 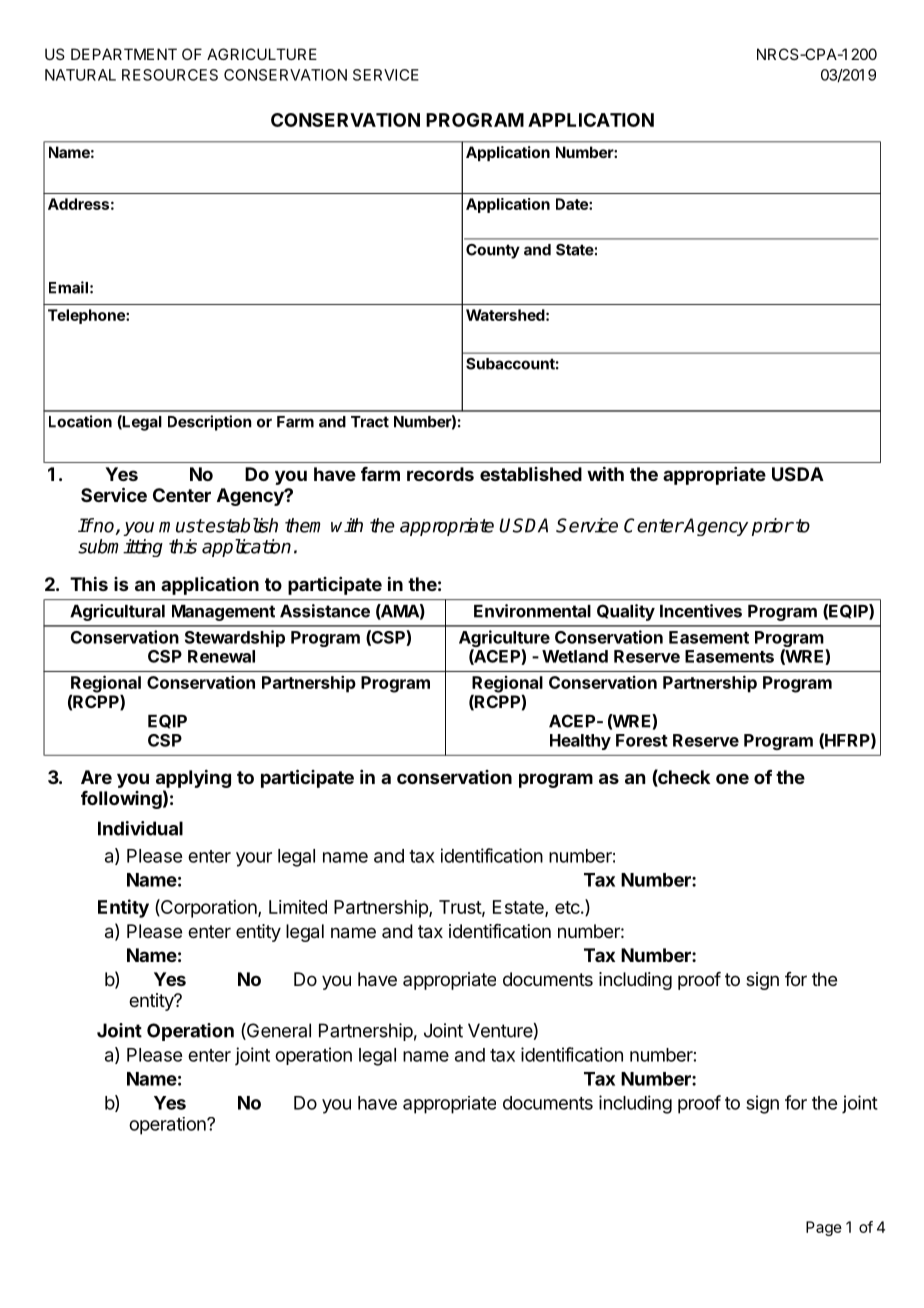 I want to click on Limited, so click(x=298, y=907).
